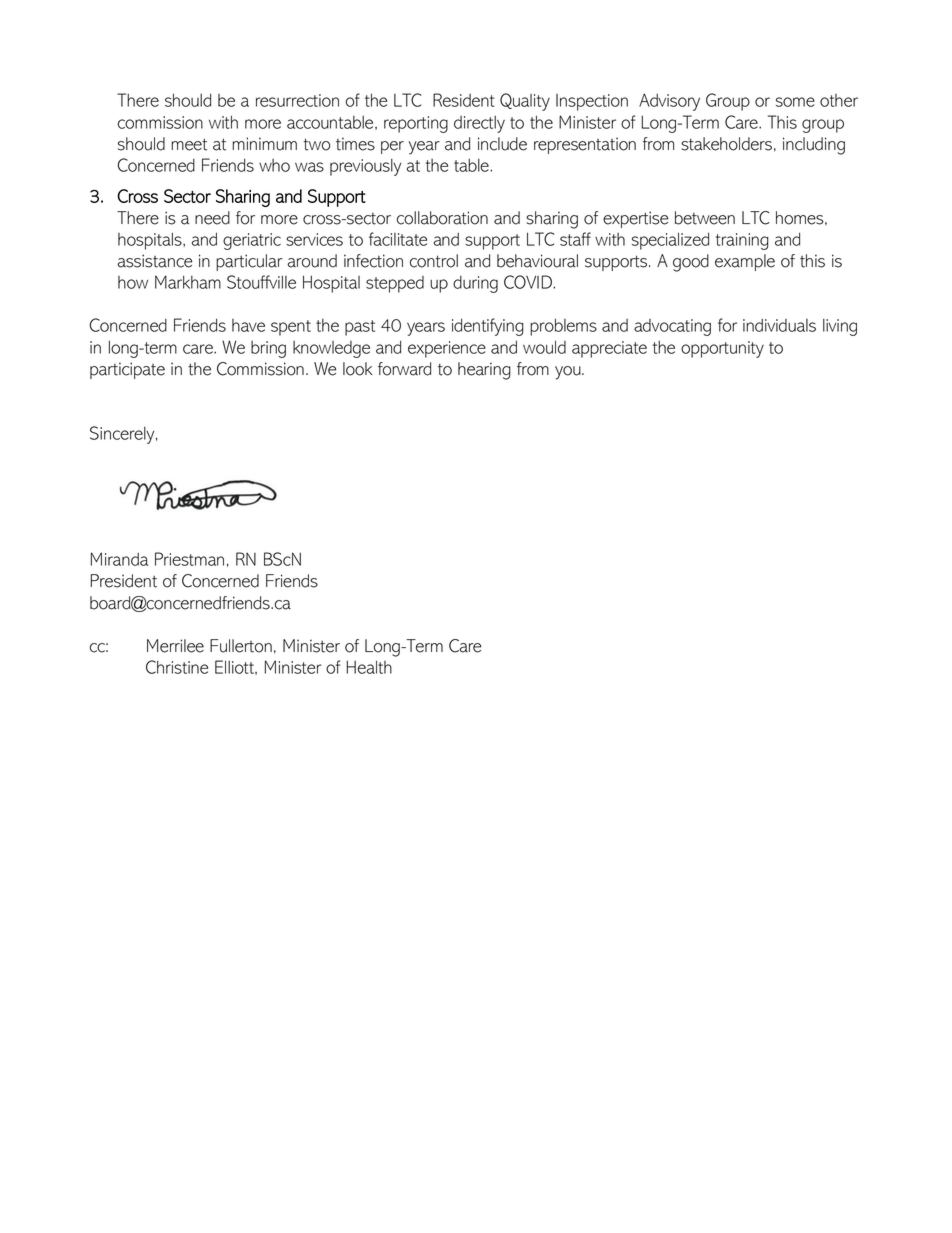  What do you see at coordinates (475, 284) in the screenshot?
I see `during` at bounding box center [475, 284].
